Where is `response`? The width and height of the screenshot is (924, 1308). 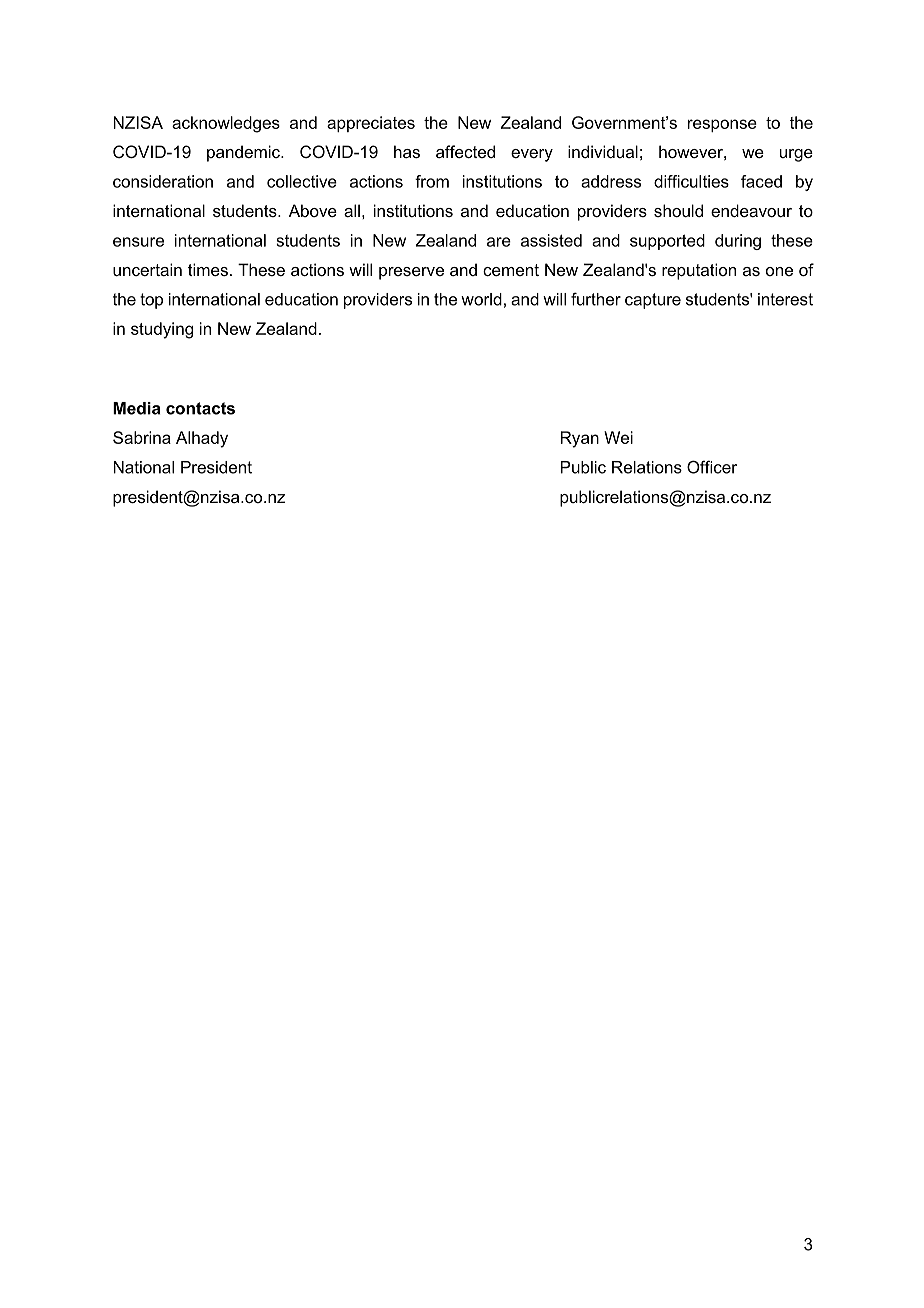 response is located at coordinates (722, 125).
